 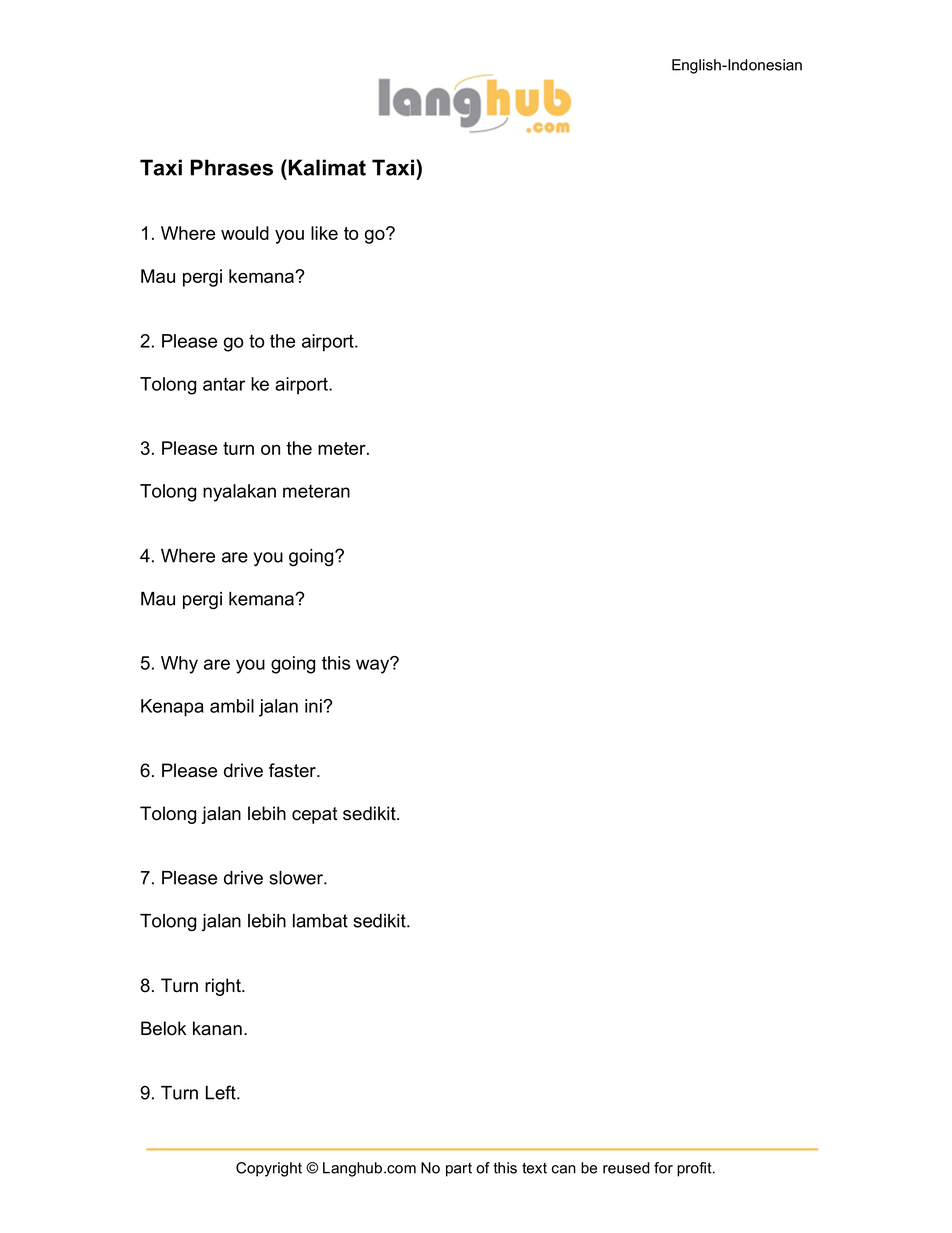 What do you see at coordinates (324, 233) in the screenshot?
I see `like` at bounding box center [324, 233].
